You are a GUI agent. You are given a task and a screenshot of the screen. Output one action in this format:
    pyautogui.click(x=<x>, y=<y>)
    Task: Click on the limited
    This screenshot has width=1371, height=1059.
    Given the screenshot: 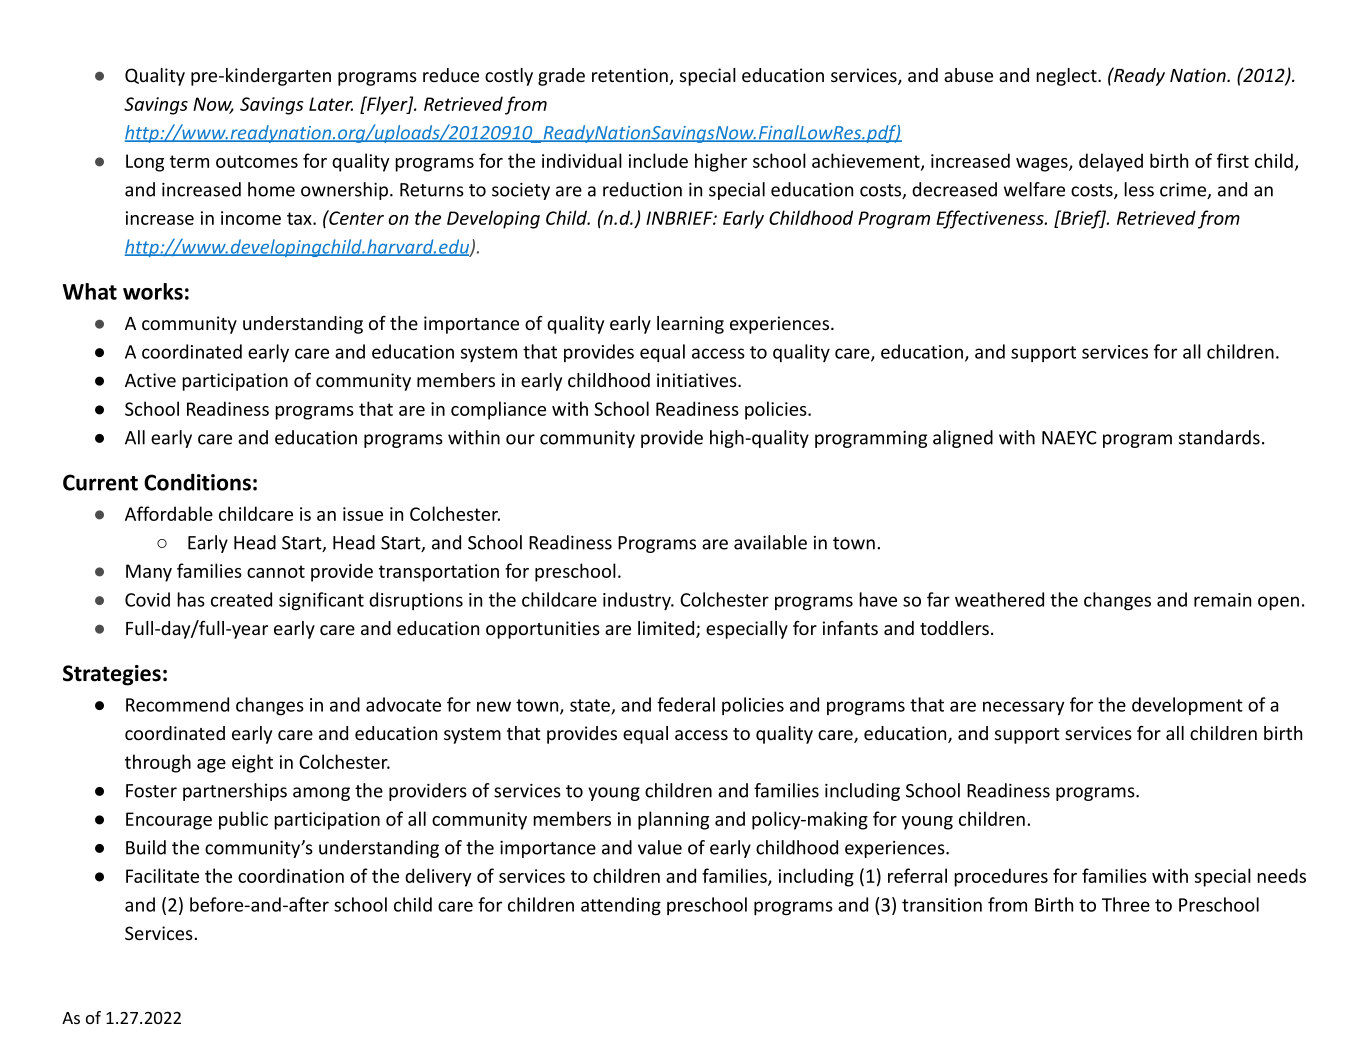 What is the action you would take?
    pyautogui.click(x=667, y=629)
